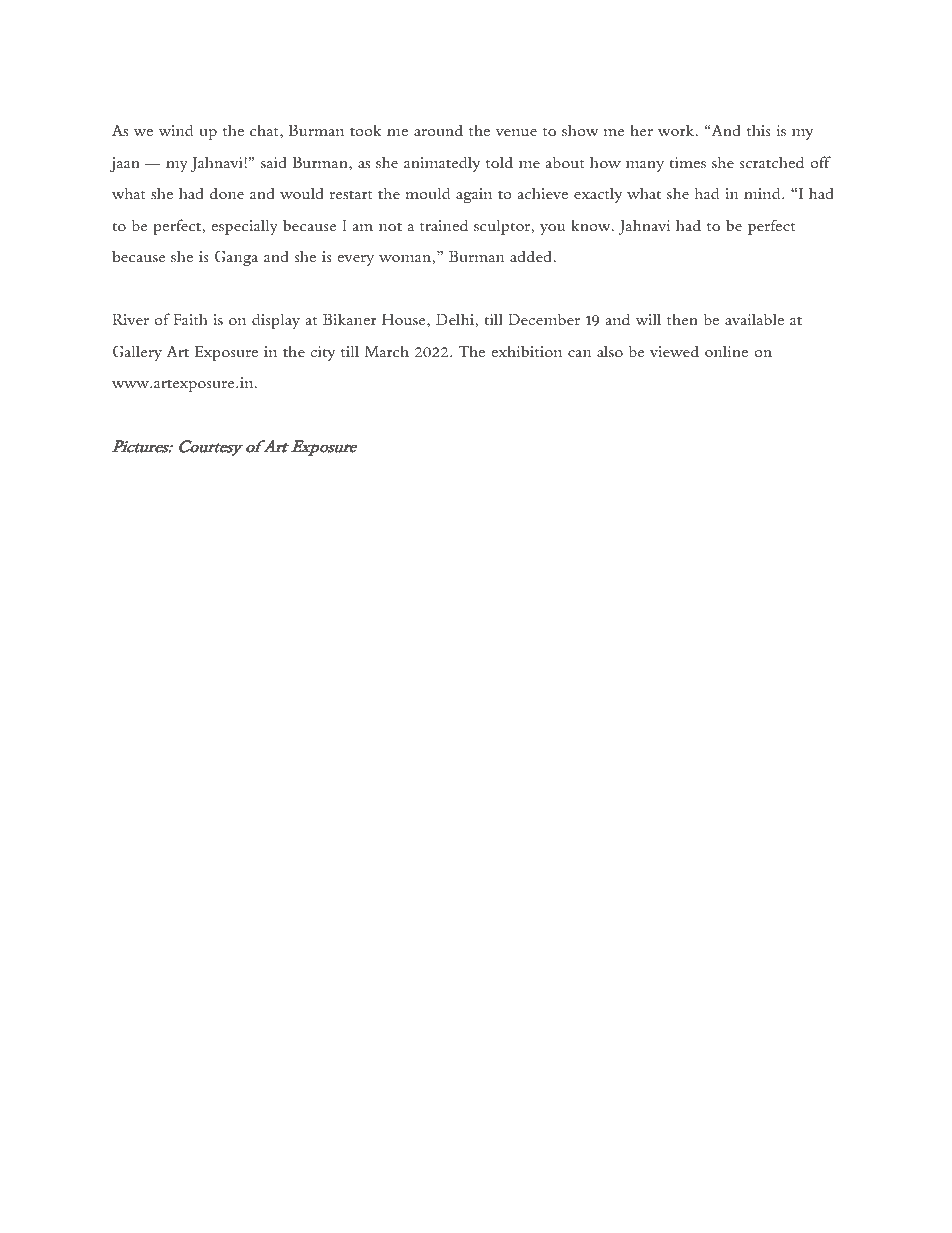  What do you see at coordinates (137, 353) in the screenshot?
I see `Gallery` at bounding box center [137, 353].
